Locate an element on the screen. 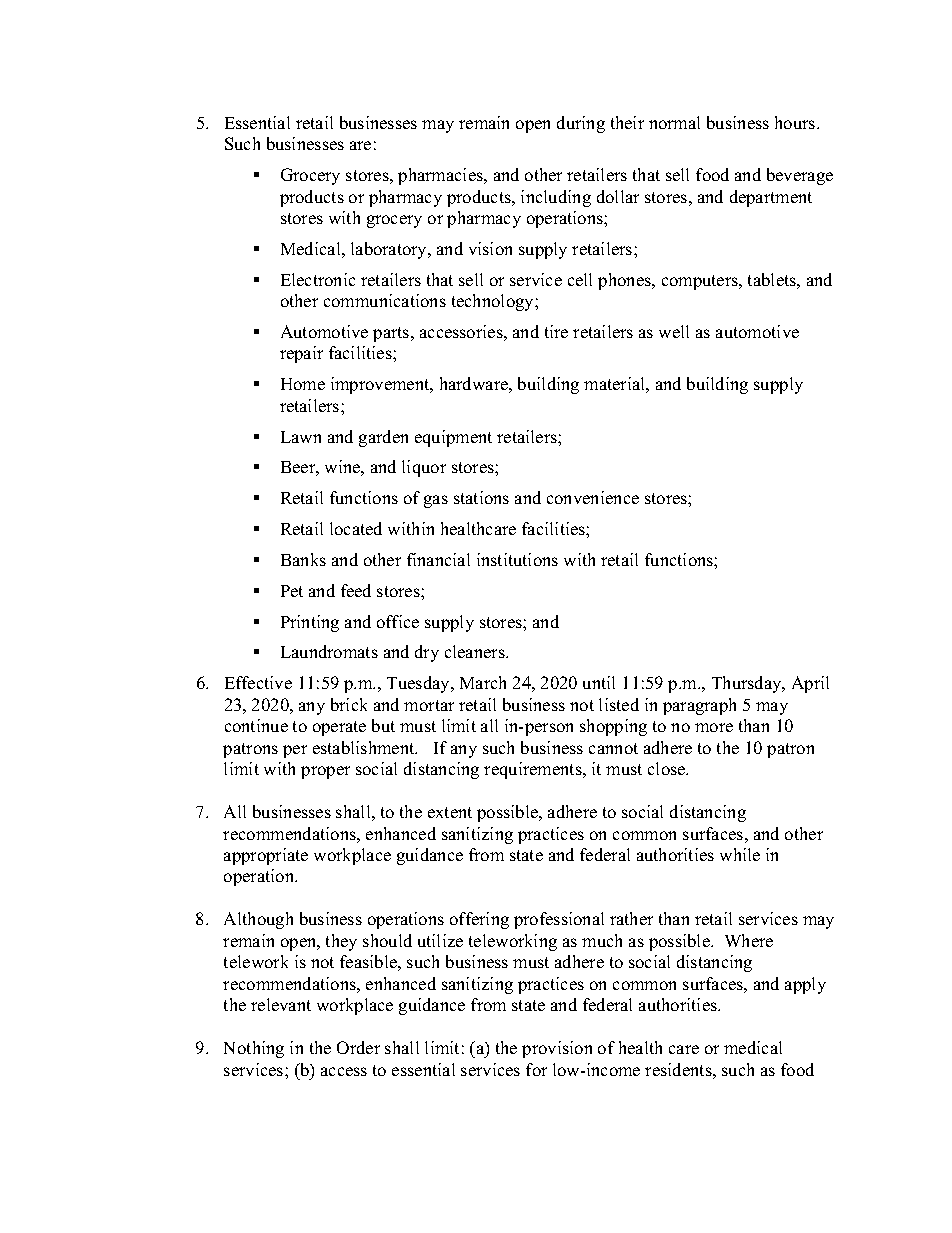 The width and height of the screenshot is (952, 1233). Order is located at coordinates (358, 1047).
